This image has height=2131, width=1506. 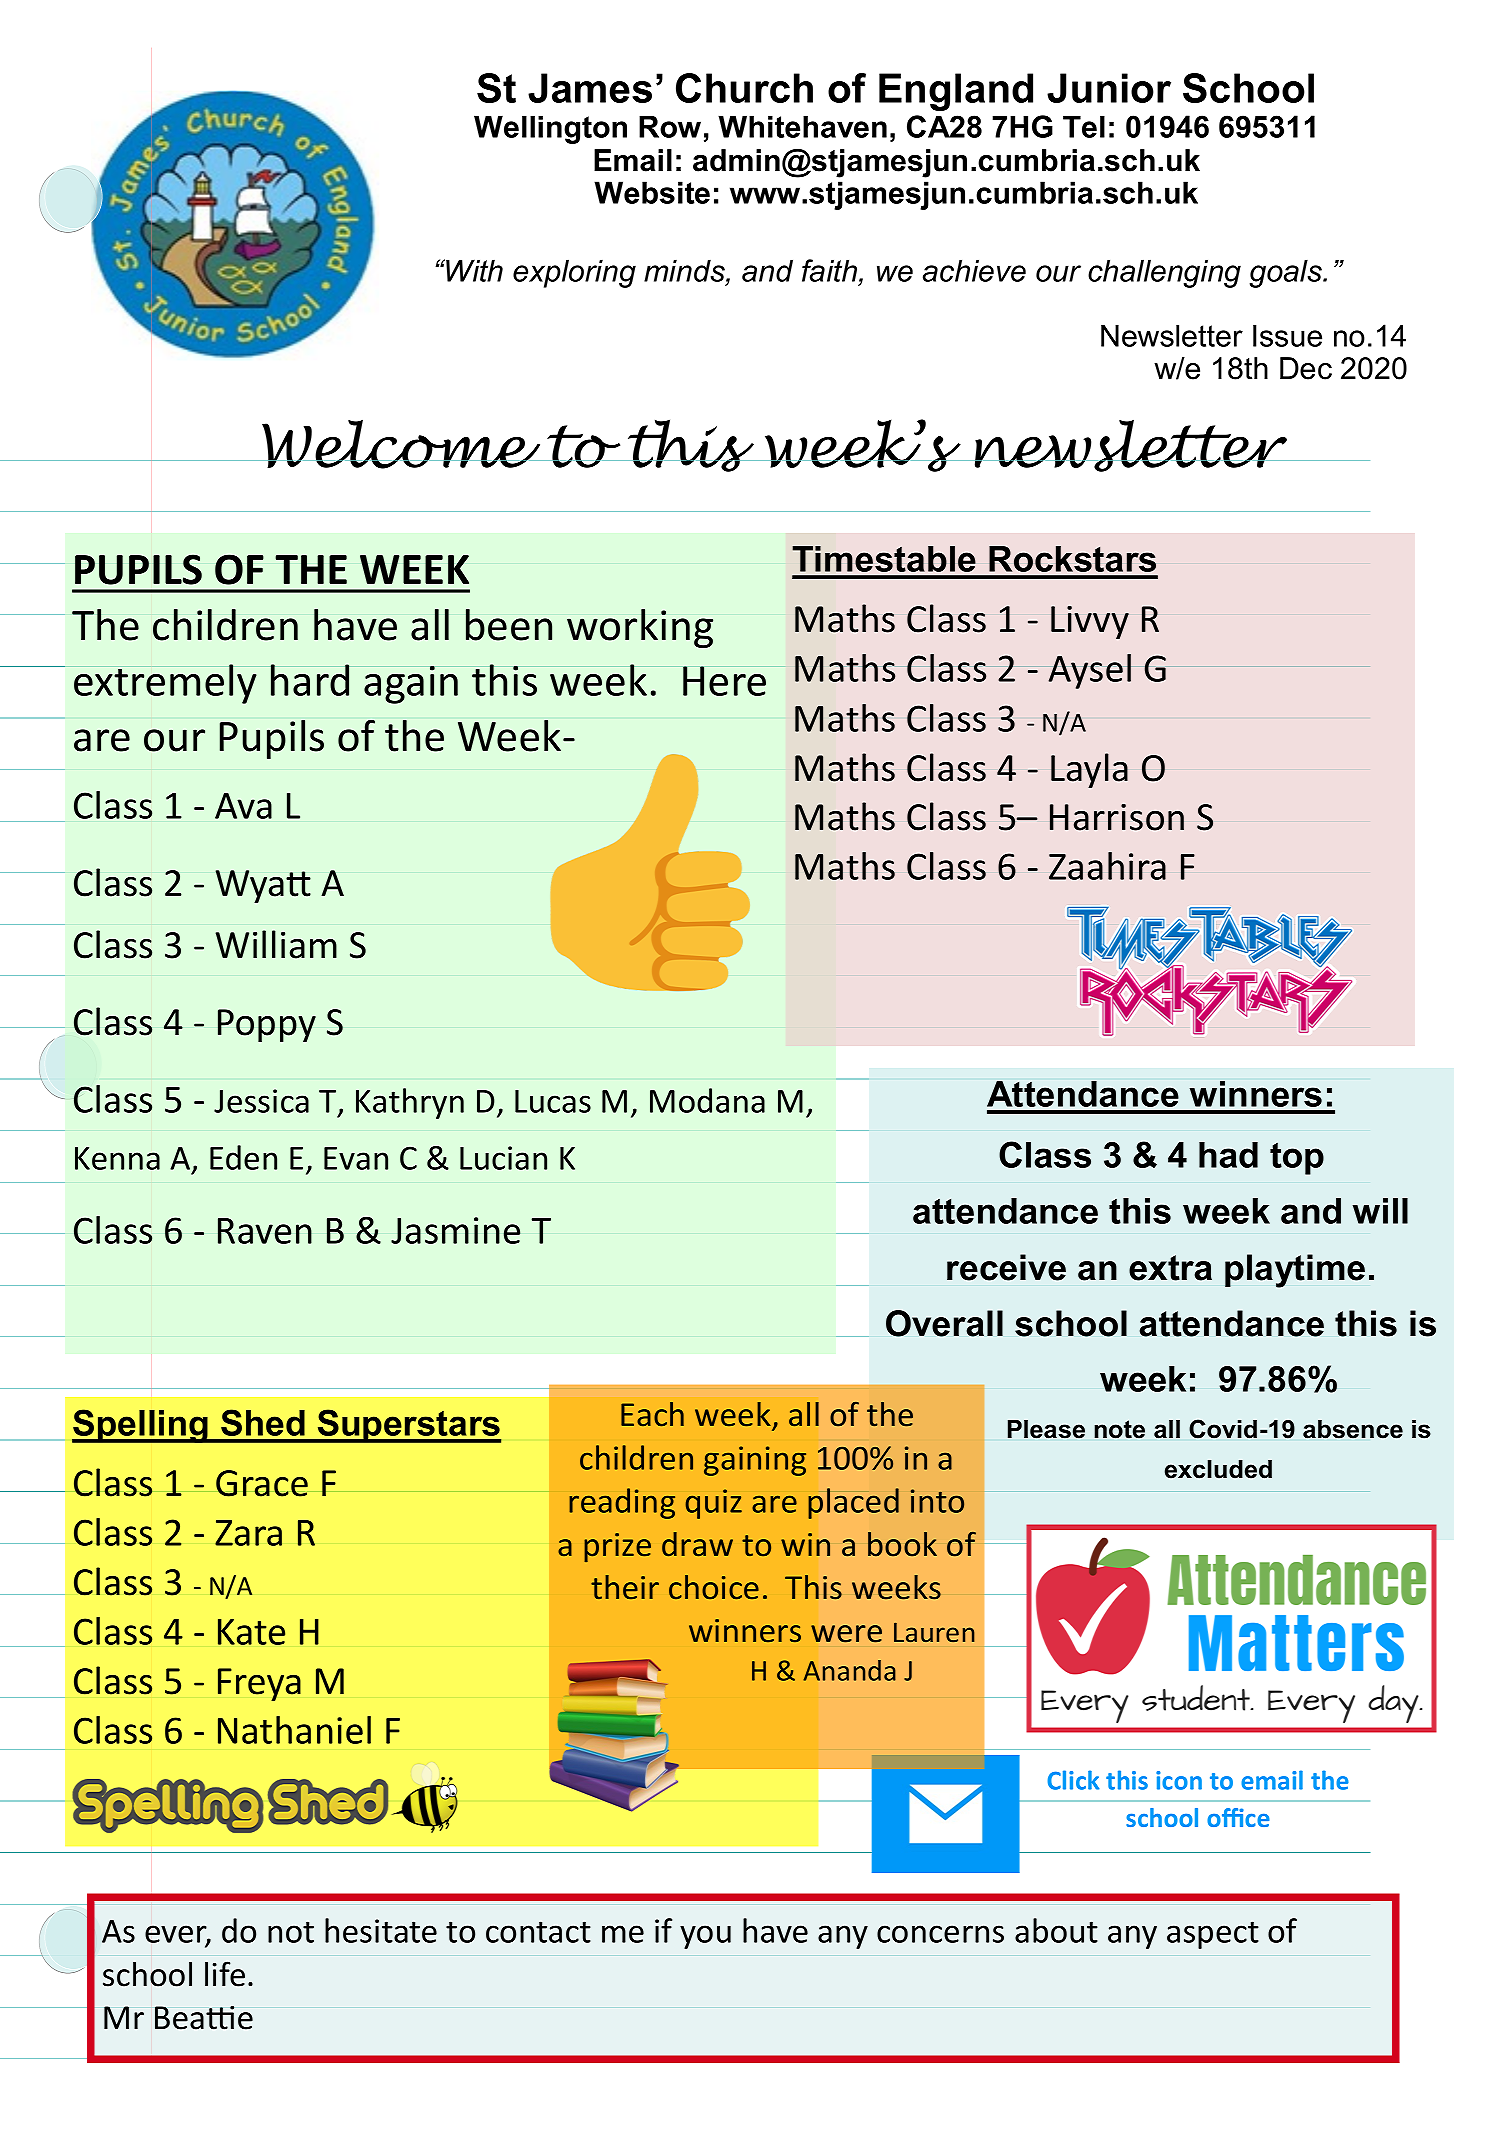 I want to click on Each, so click(x=652, y=1414).
